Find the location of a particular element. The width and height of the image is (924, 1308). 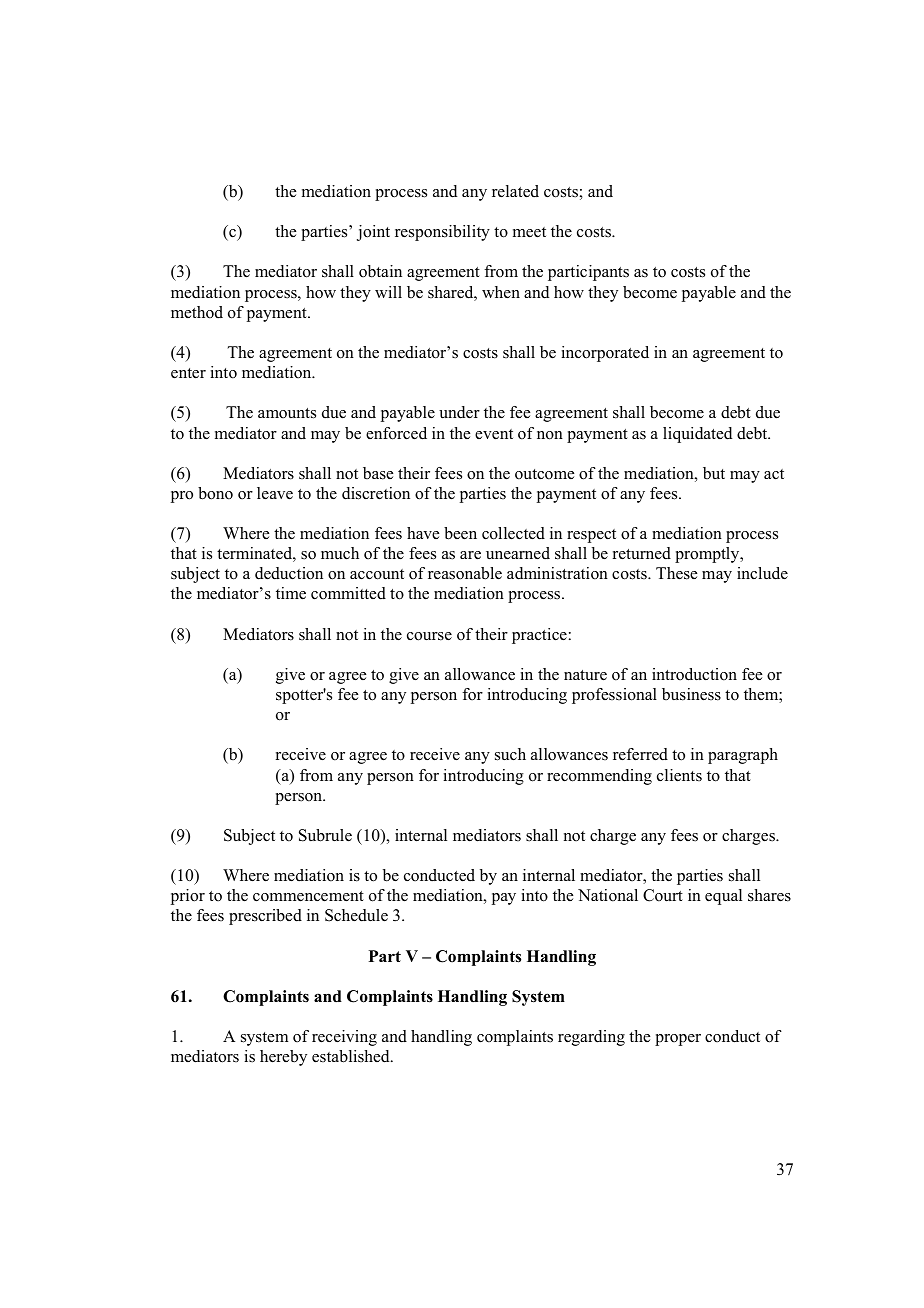

amounts is located at coordinates (287, 413).
